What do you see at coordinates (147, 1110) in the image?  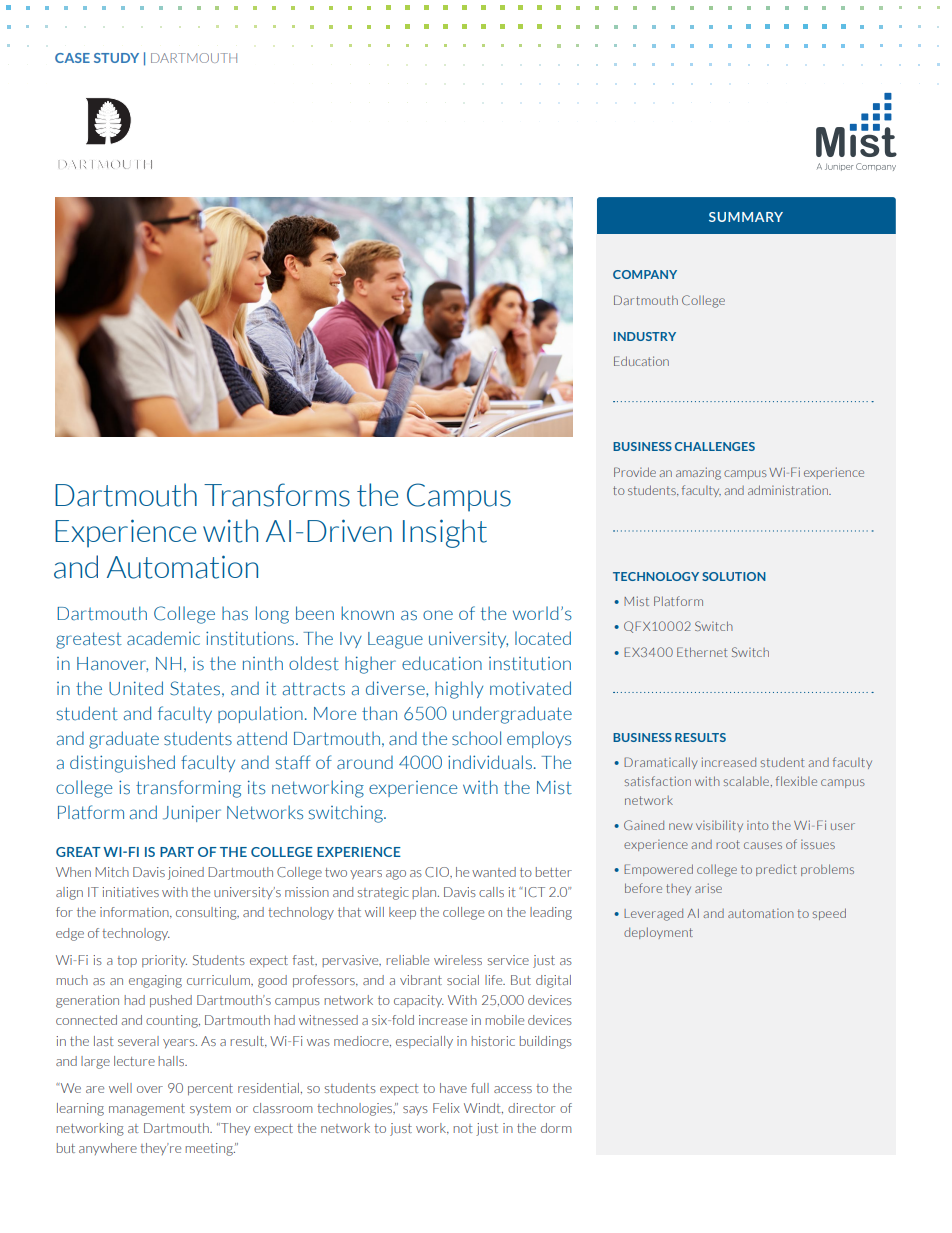 I see `management` at bounding box center [147, 1110].
